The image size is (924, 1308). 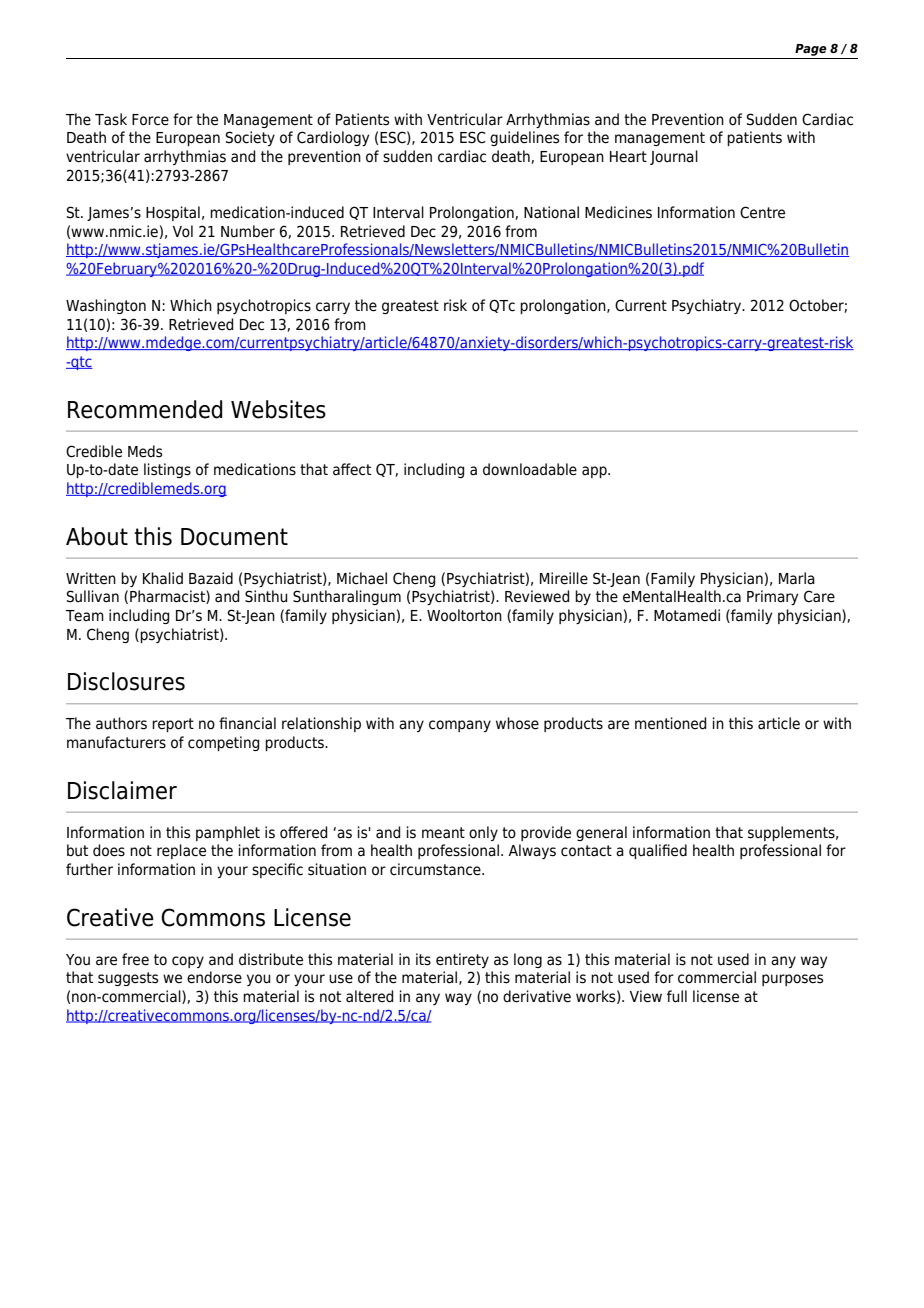 I want to click on entirety, so click(x=462, y=960).
